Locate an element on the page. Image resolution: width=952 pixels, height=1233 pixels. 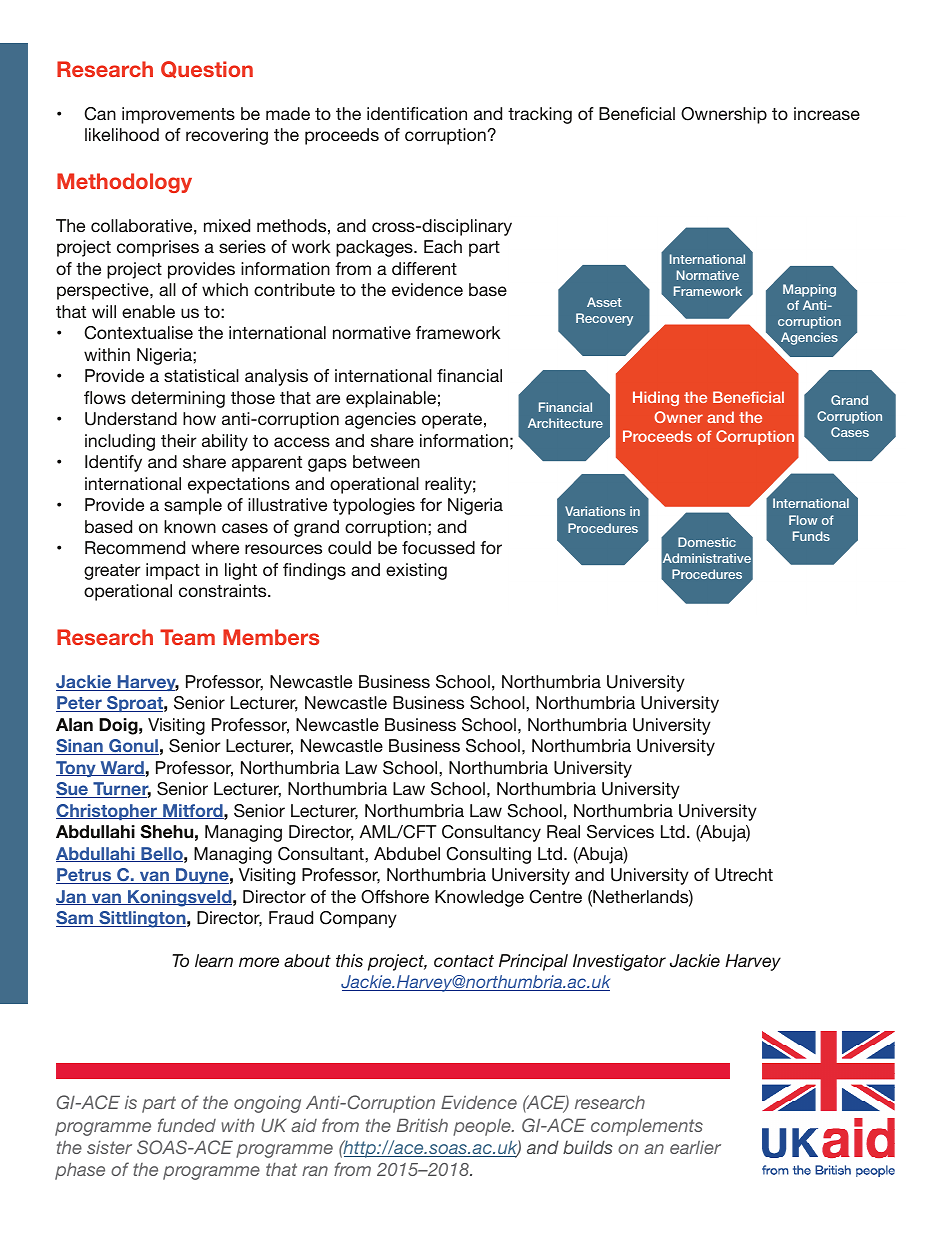
Domestic is located at coordinates (707, 542).
